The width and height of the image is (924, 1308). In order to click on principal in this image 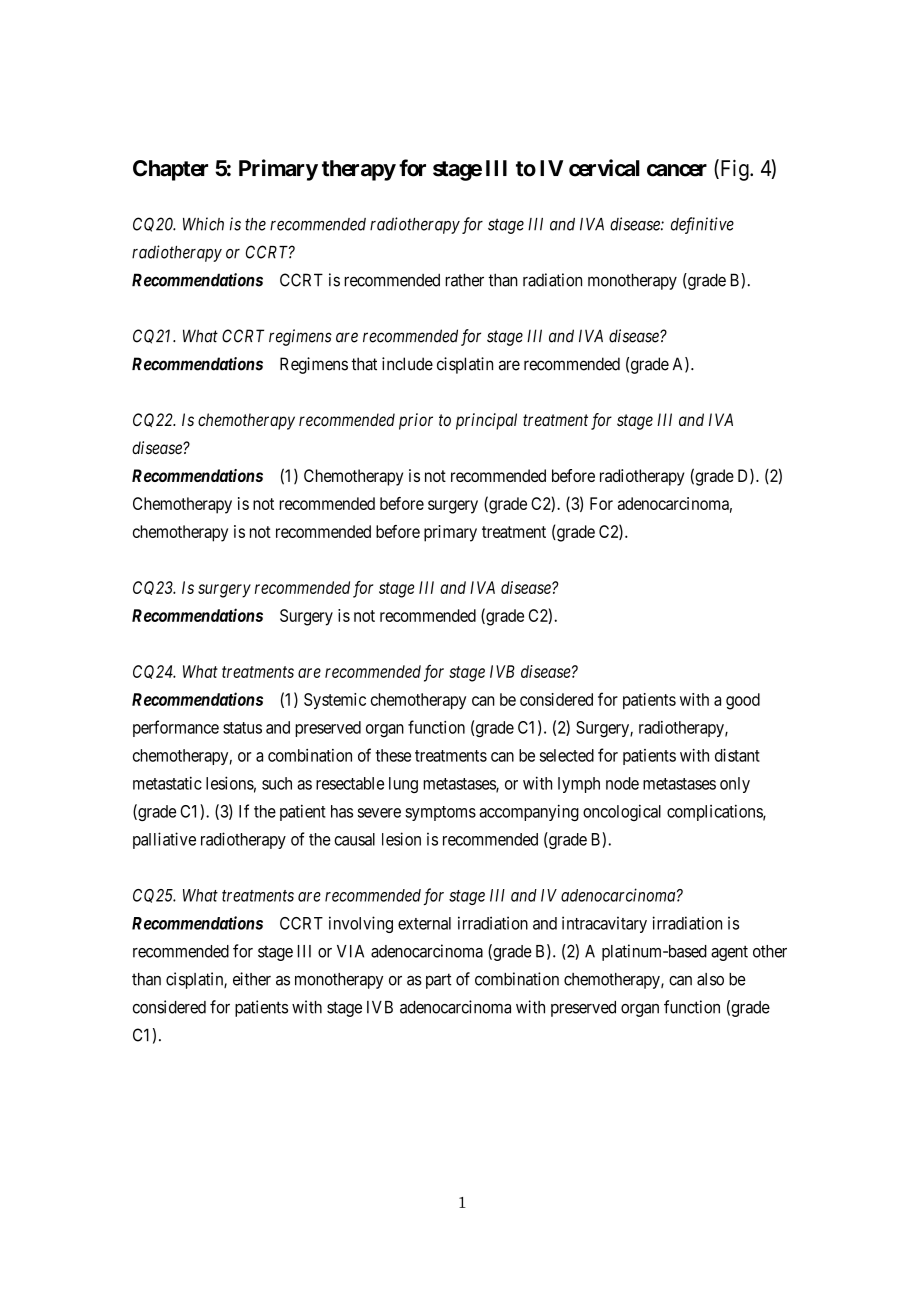, I will do `click(486, 421)`.
